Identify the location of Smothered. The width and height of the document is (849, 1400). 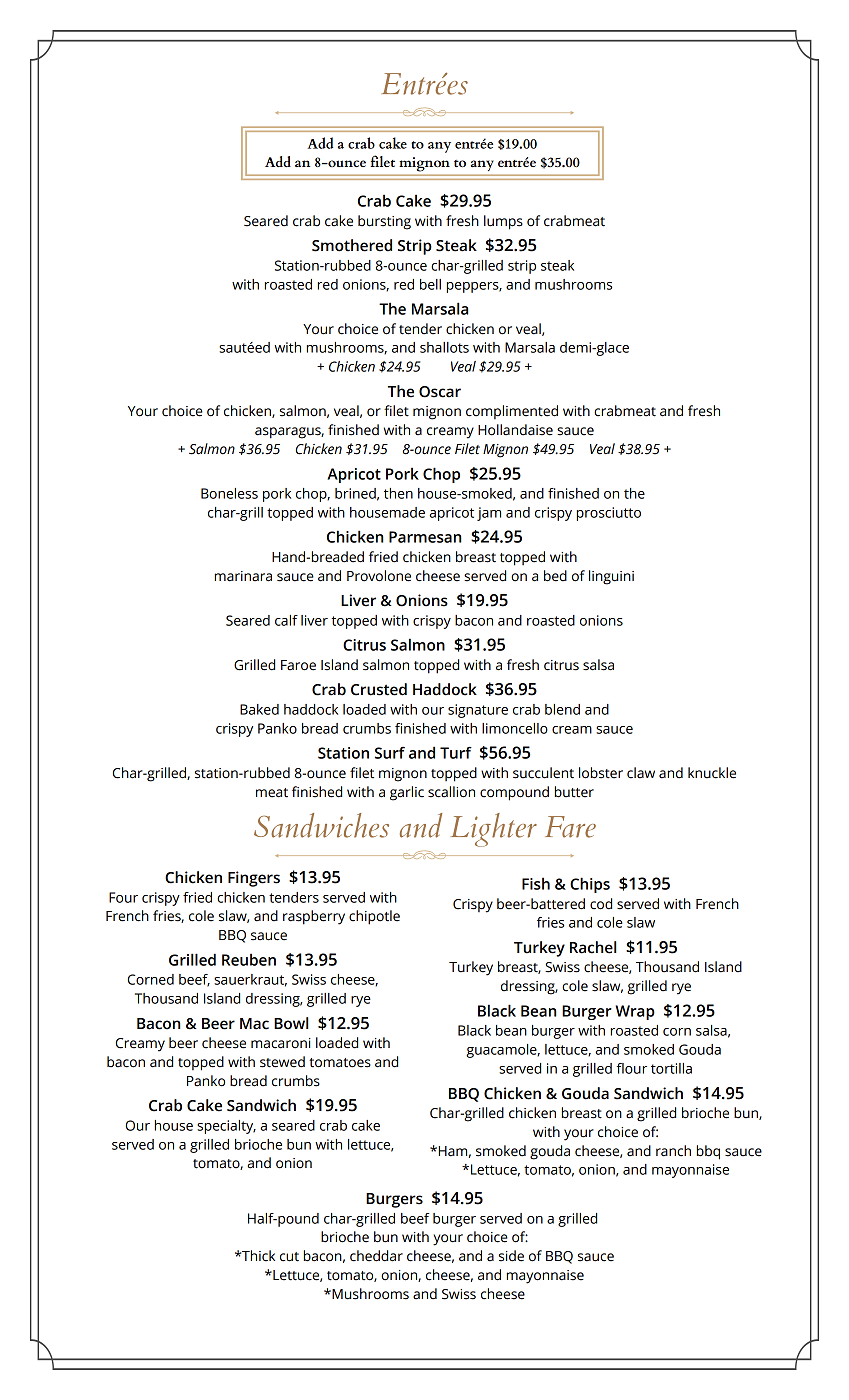
(352, 245).
